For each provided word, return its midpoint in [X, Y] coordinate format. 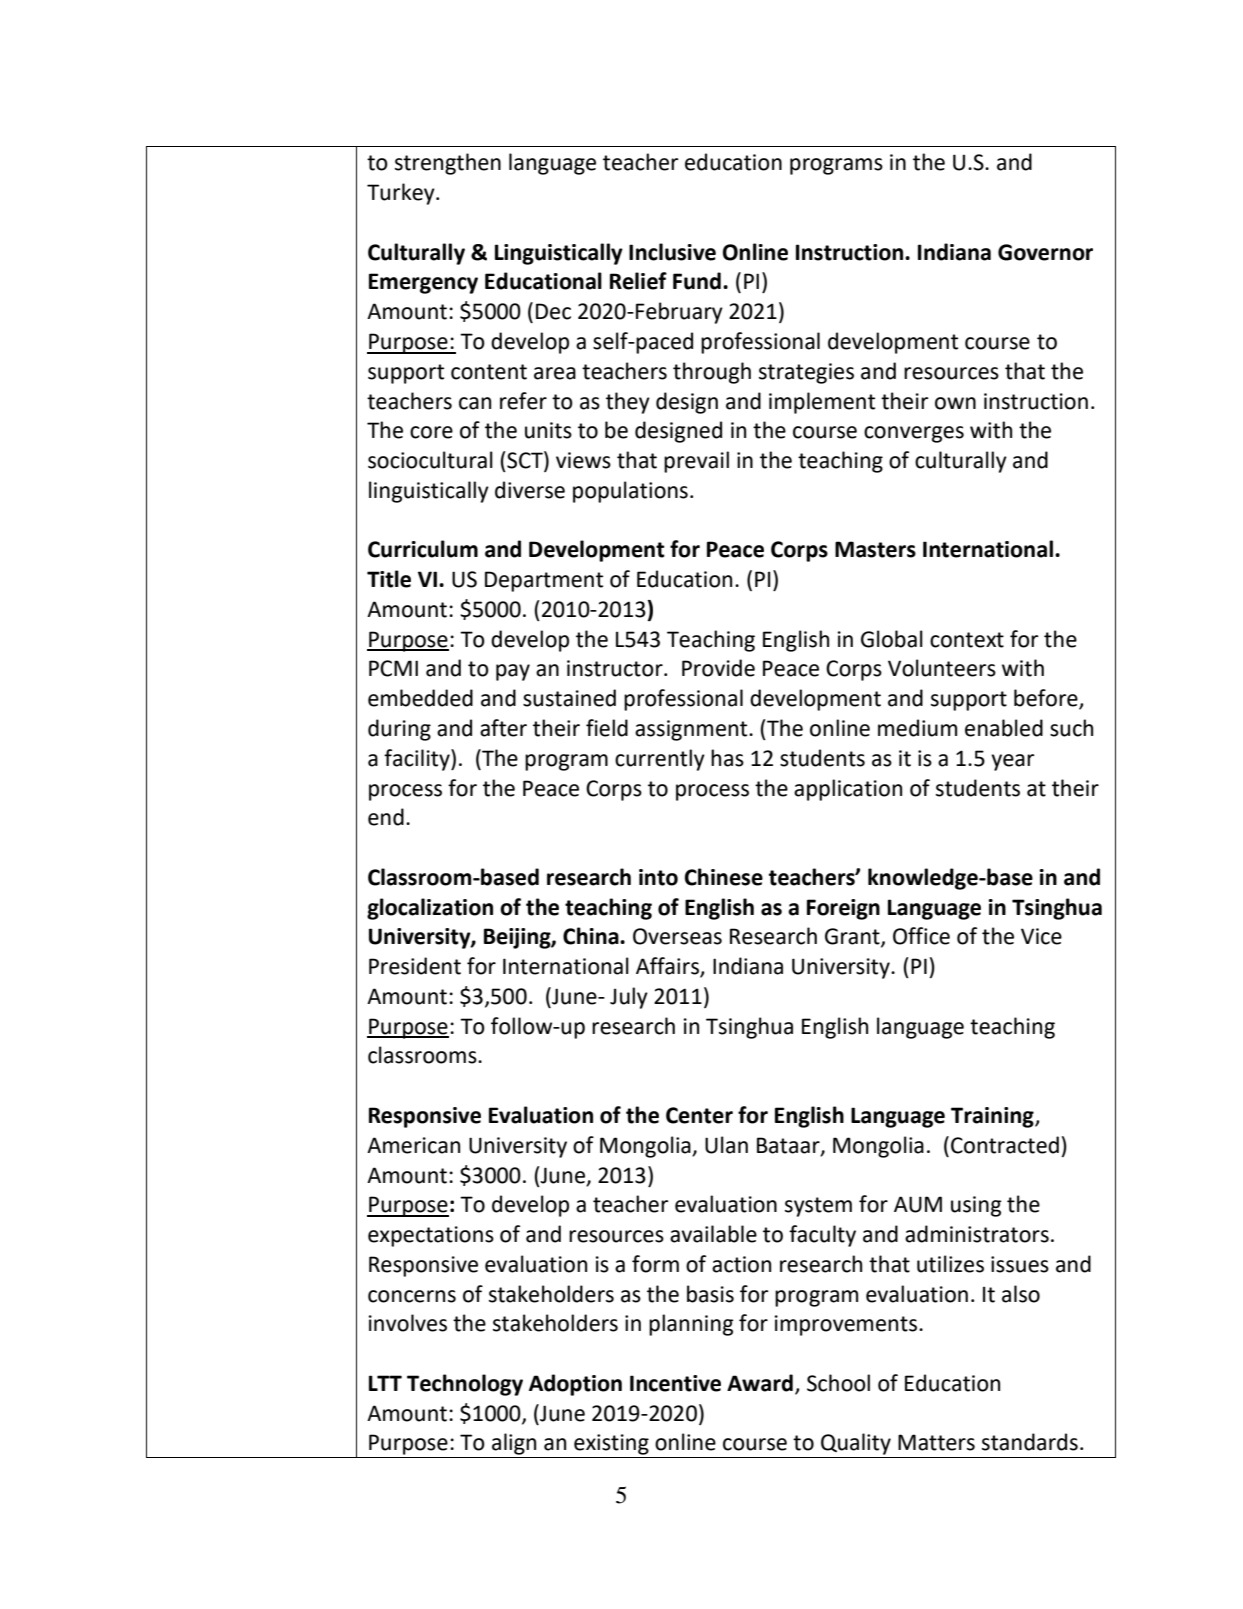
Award [760, 1383]
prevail [696, 462]
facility [418, 760]
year [1012, 762]
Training [993, 1117]
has [727, 758]
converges [914, 434]
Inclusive [672, 252]
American [413, 1145]
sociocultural [430, 460]
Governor [1045, 252]
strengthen [448, 164]
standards [1030, 1442]
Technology [465, 1385]
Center [699, 1115]
